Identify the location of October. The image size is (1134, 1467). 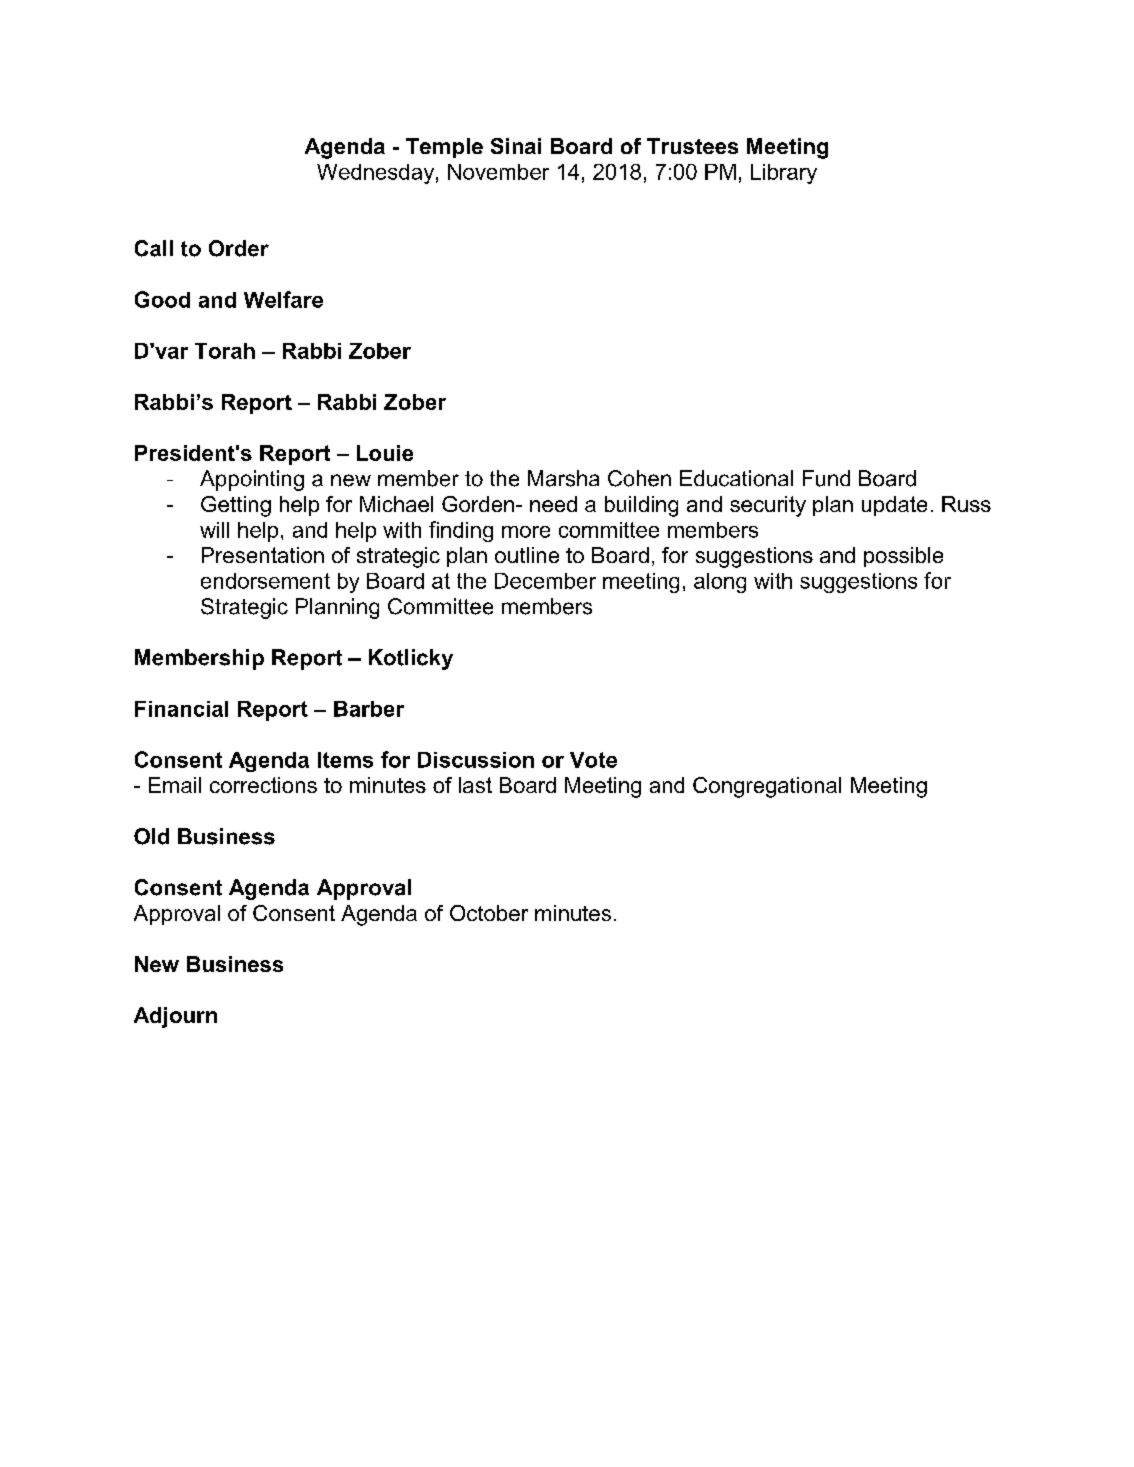
(489, 913).
